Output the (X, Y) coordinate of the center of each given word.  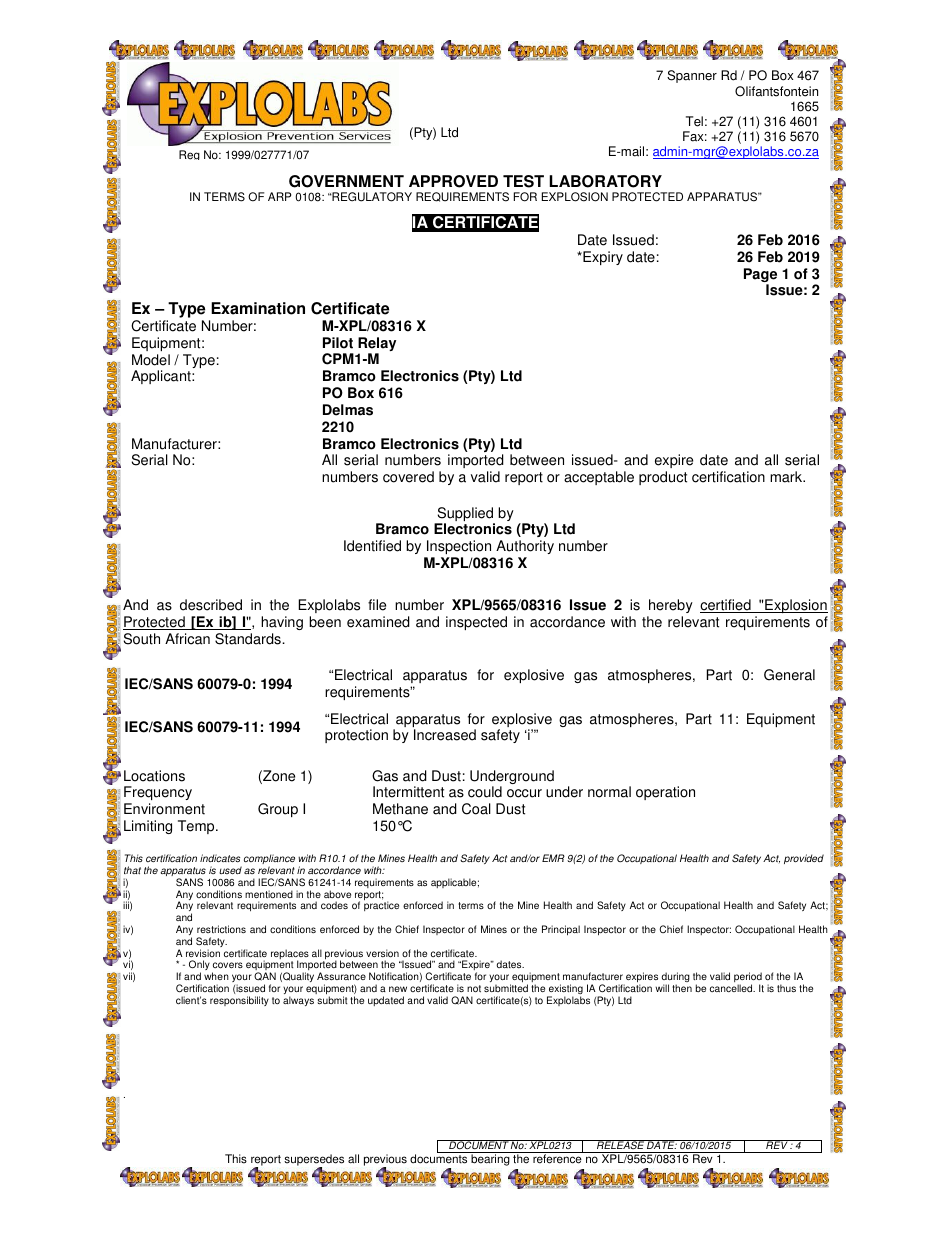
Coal (476, 809)
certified (726, 606)
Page (760, 276)
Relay (377, 345)
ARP (279, 196)
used (230, 870)
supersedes (314, 1161)
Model (151, 360)
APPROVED (453, 181)
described (211, 605)
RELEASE (620, 1144)
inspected (476, 623)
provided (804, 859)
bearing (490, 1159)
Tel (694, 121)
